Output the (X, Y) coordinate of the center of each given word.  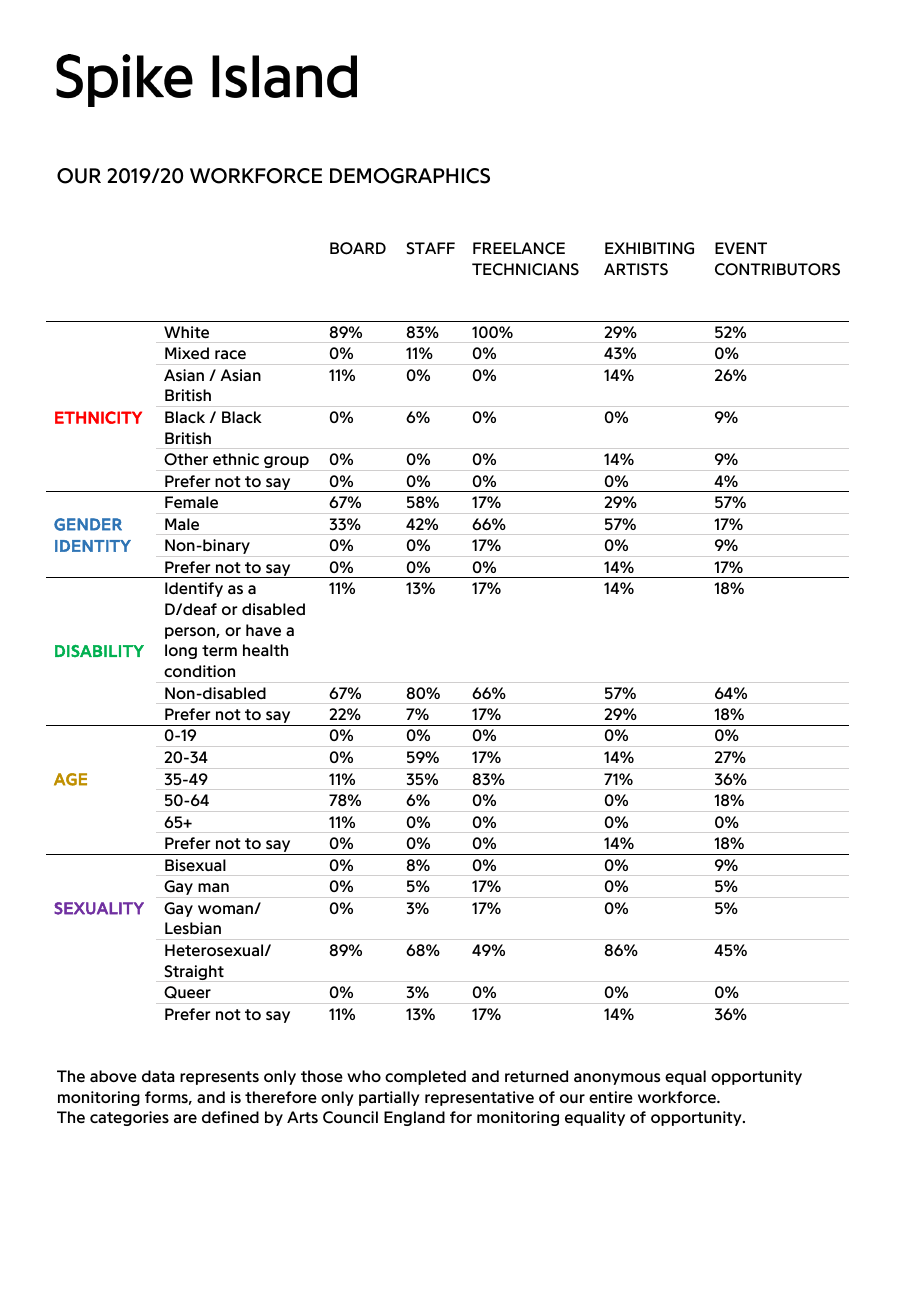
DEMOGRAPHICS (410, 176)
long (181, 651)
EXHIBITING (649, 248)
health (265, 650)
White (186, 332)
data (158, 1076)
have (263, 630)
